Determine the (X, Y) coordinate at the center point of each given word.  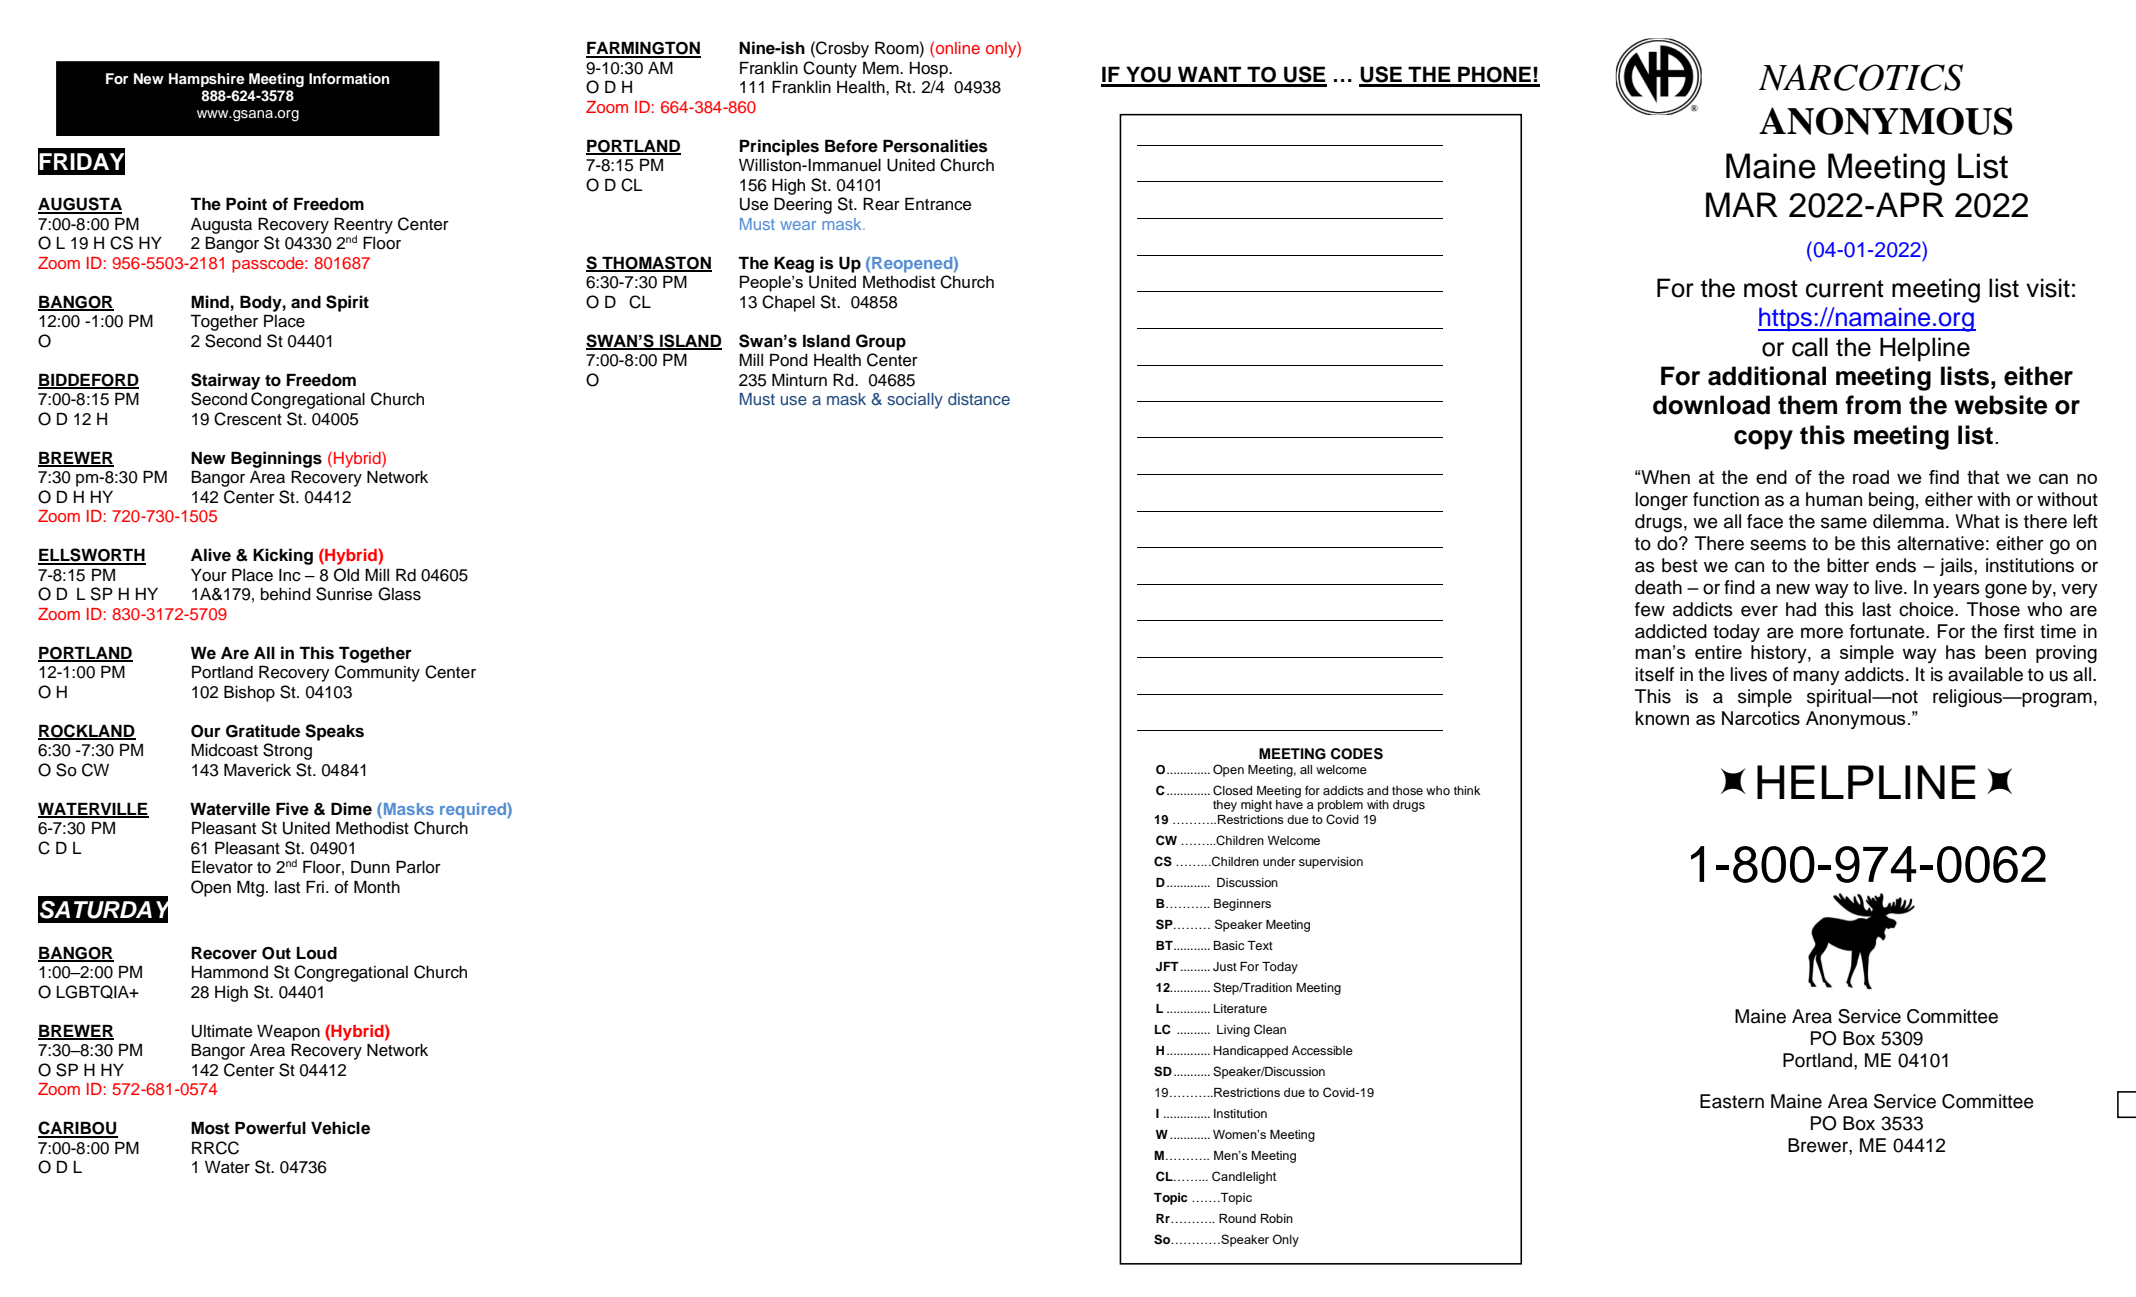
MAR (1742, 204)
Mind (210, 302)
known (1662, 718)
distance (979, 399)
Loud (317, 953)
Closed (1232, 790)
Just (1225, 967)
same (1844, 523)
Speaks (334, 732)
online (958, 48)
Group (881, 342)
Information (349, 79)
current (1845, 289)
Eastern (1732, 1101)
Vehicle (340, 1128)
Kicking (283, 556)
